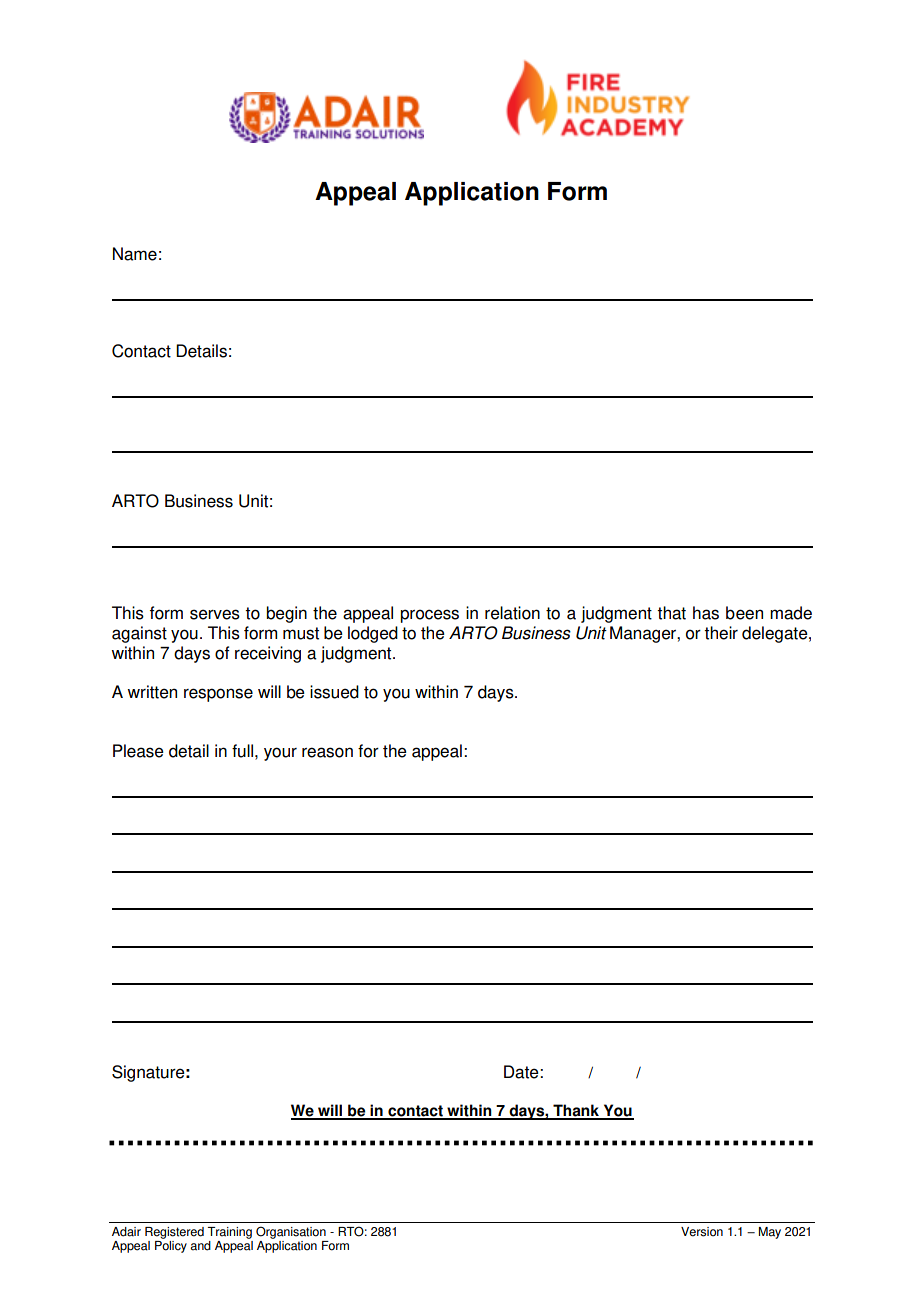  What do you see at coordinates (702, 1232) in the image?
I see `Version` at bounding box center [702, 1232].
